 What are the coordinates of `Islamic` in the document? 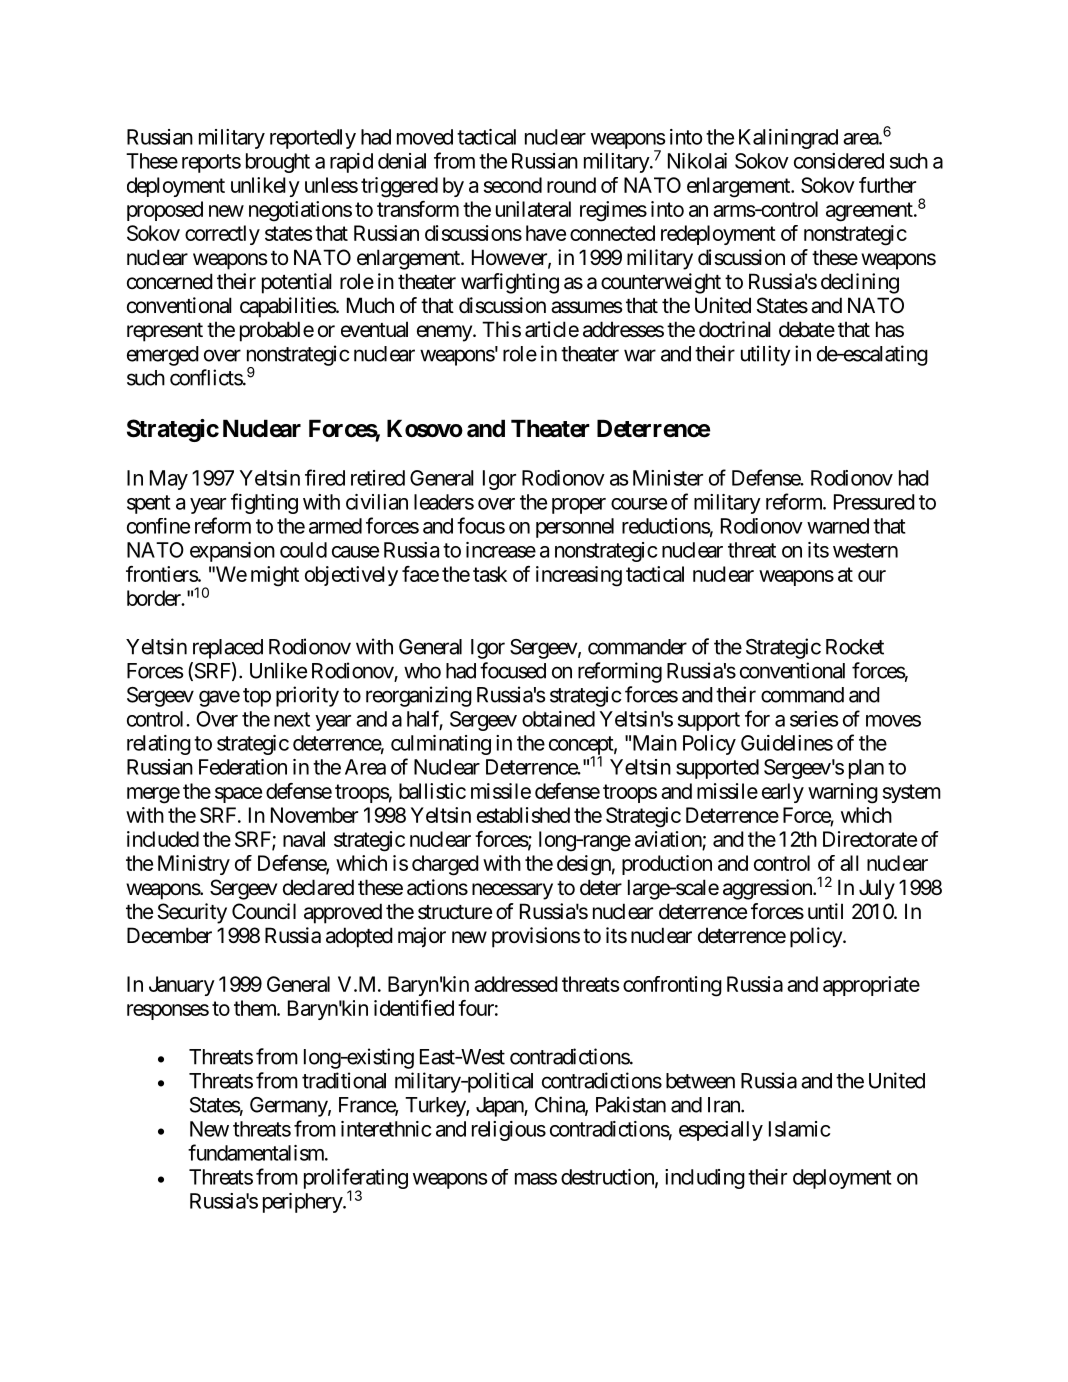 It's located at (799, 1129).
